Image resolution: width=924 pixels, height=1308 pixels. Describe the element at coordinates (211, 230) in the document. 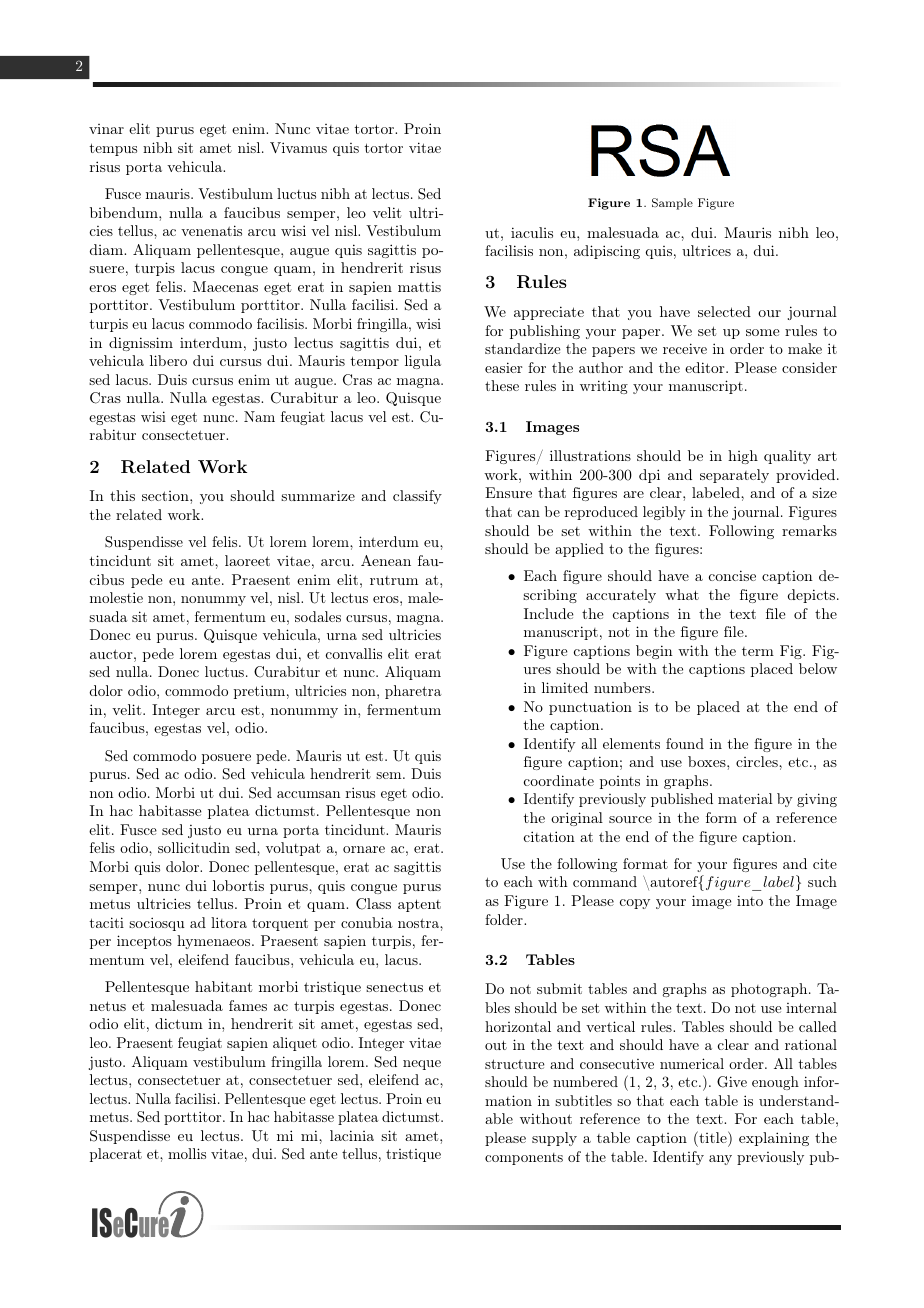

I see `venenatis` at that location.
